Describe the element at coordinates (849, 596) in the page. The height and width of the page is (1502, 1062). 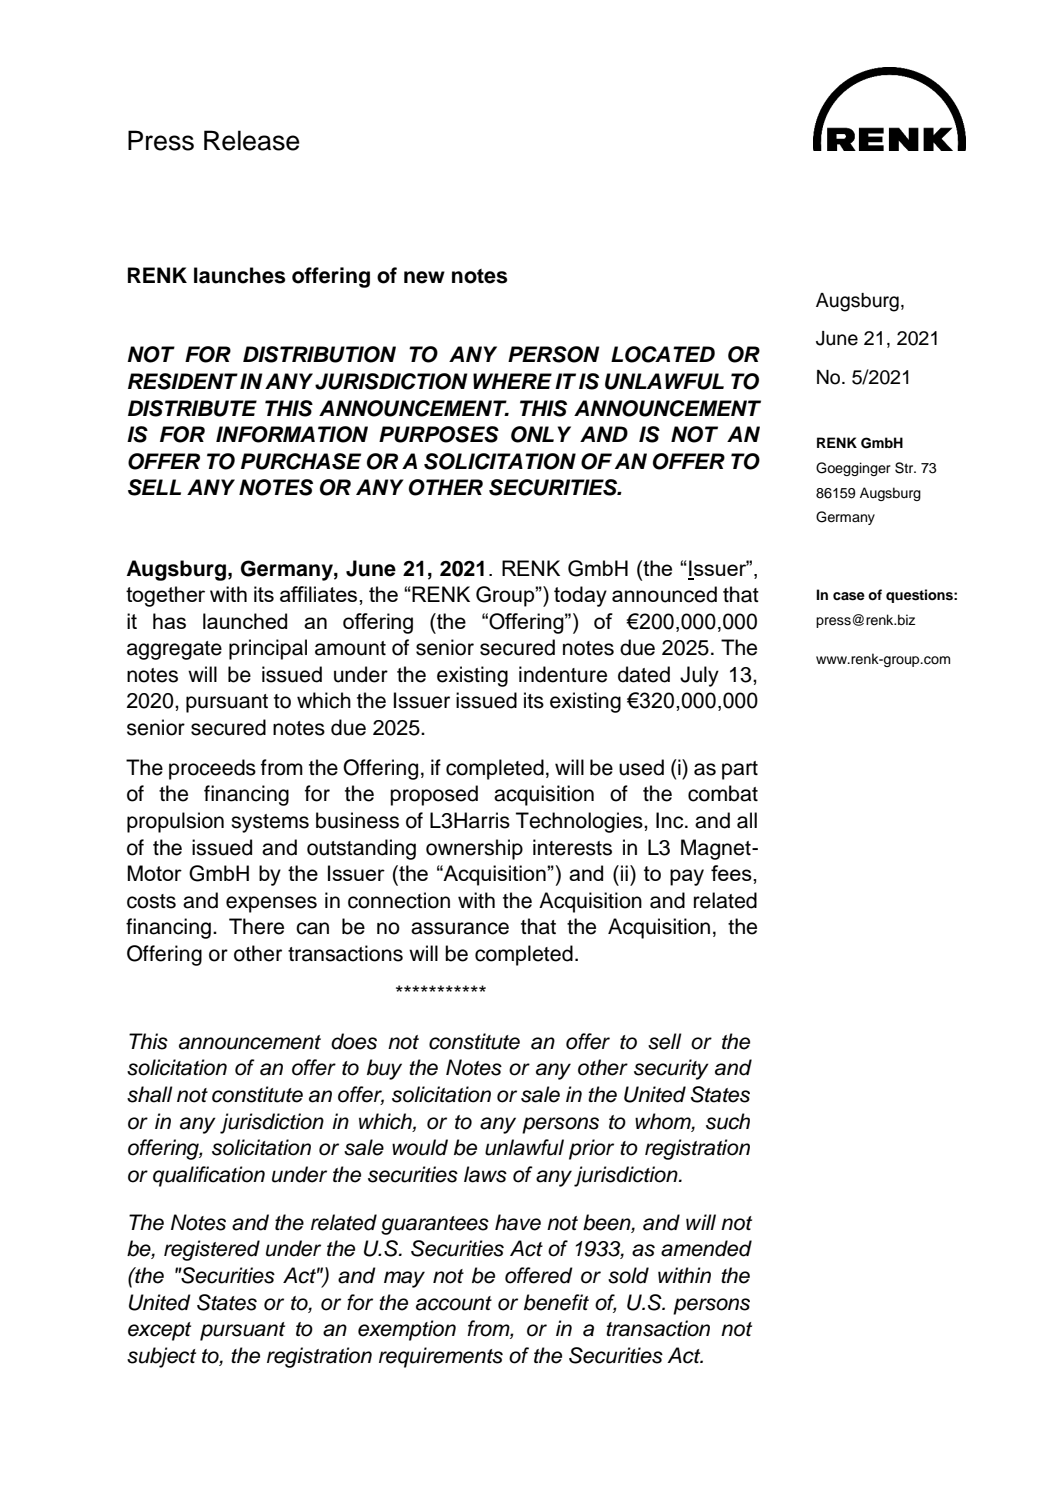
I see `case` at that location.
